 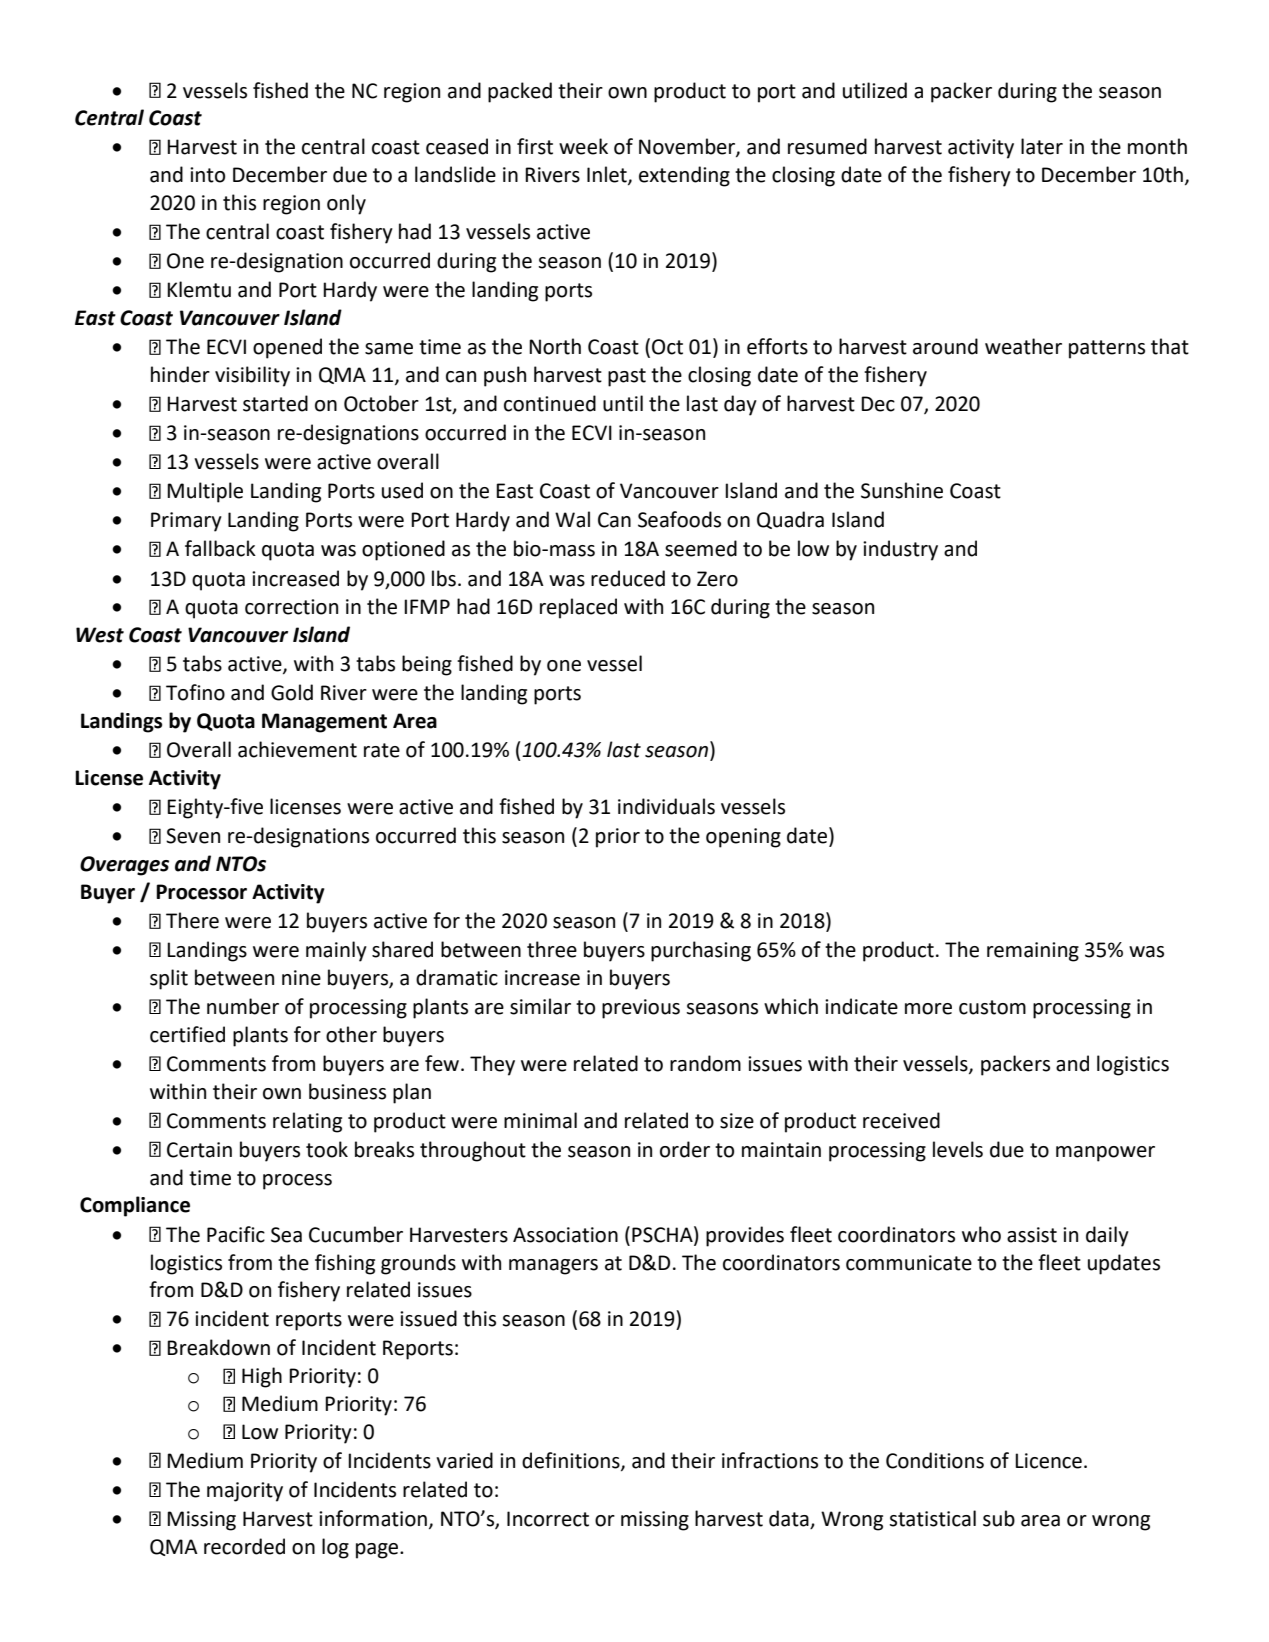 What do you see at coordinates (220, 548) in the screenshot?
I see `fallback` at bounding box center [220, 548].
